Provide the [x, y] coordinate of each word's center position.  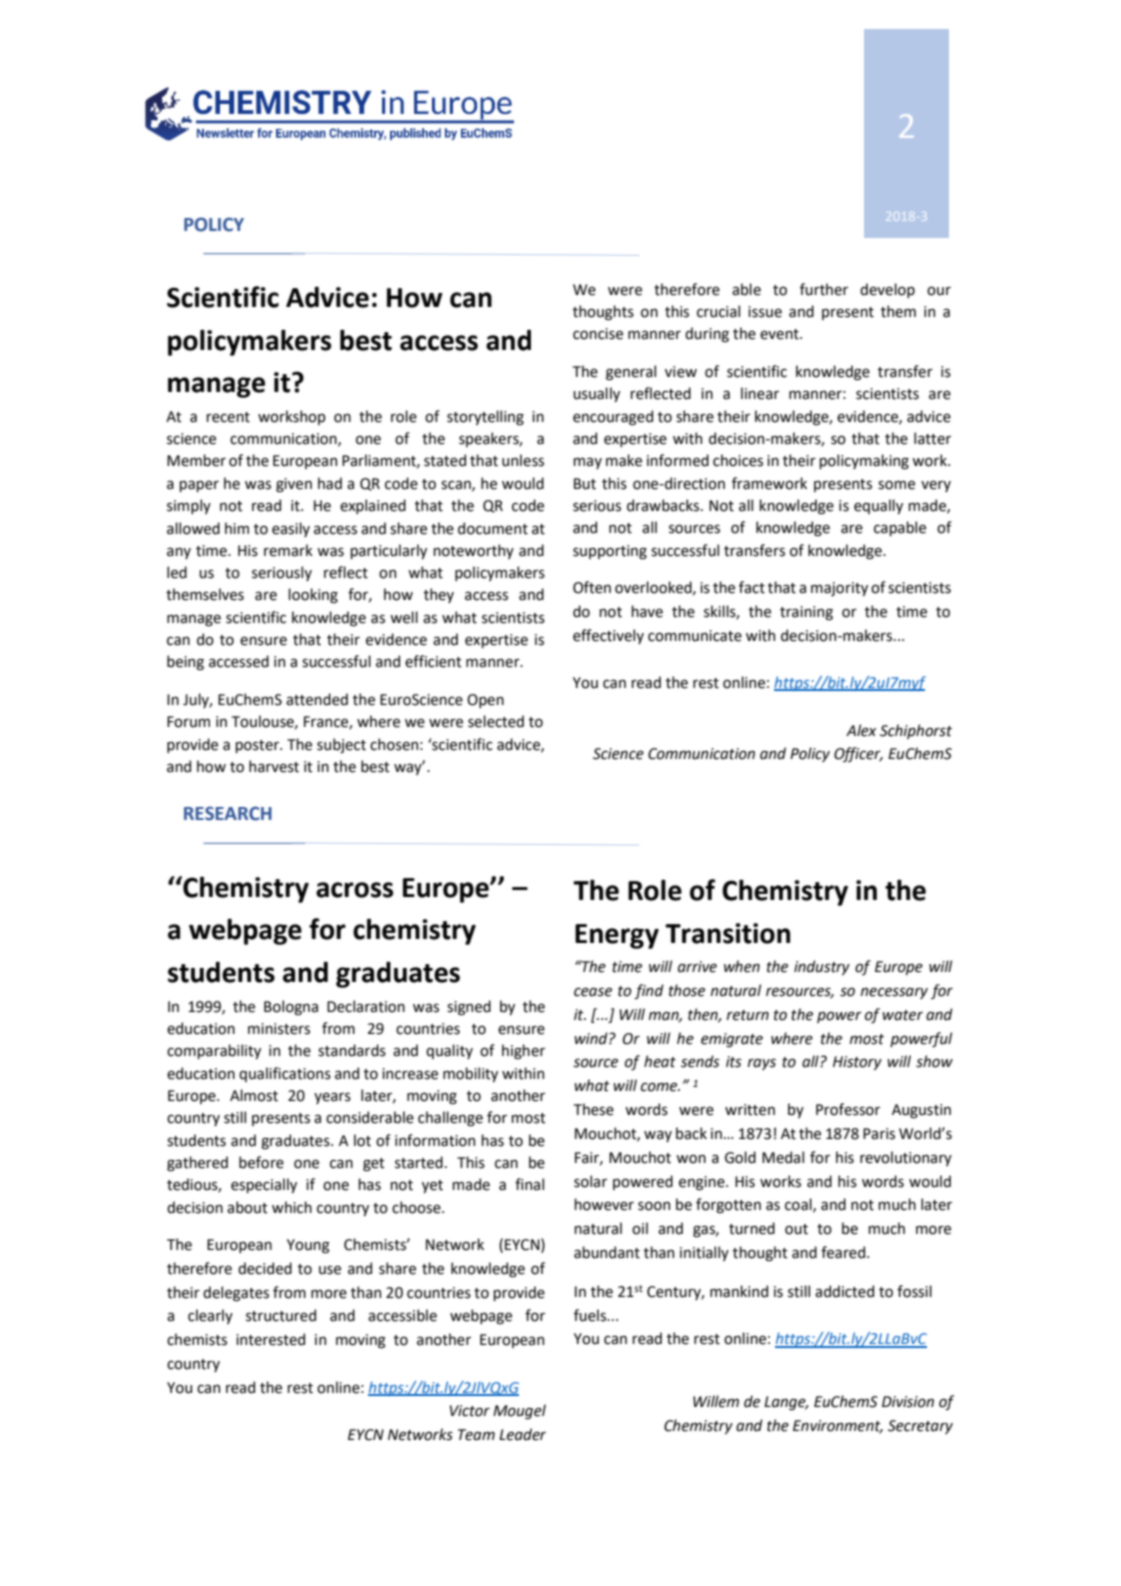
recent [228, 417]
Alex [861, 730]
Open [485, 701]
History [857, 1063]
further [824, 289]
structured [281, 1315]
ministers [279, 1029]
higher [523, 1051]
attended [317, 699]
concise [598, 334]
